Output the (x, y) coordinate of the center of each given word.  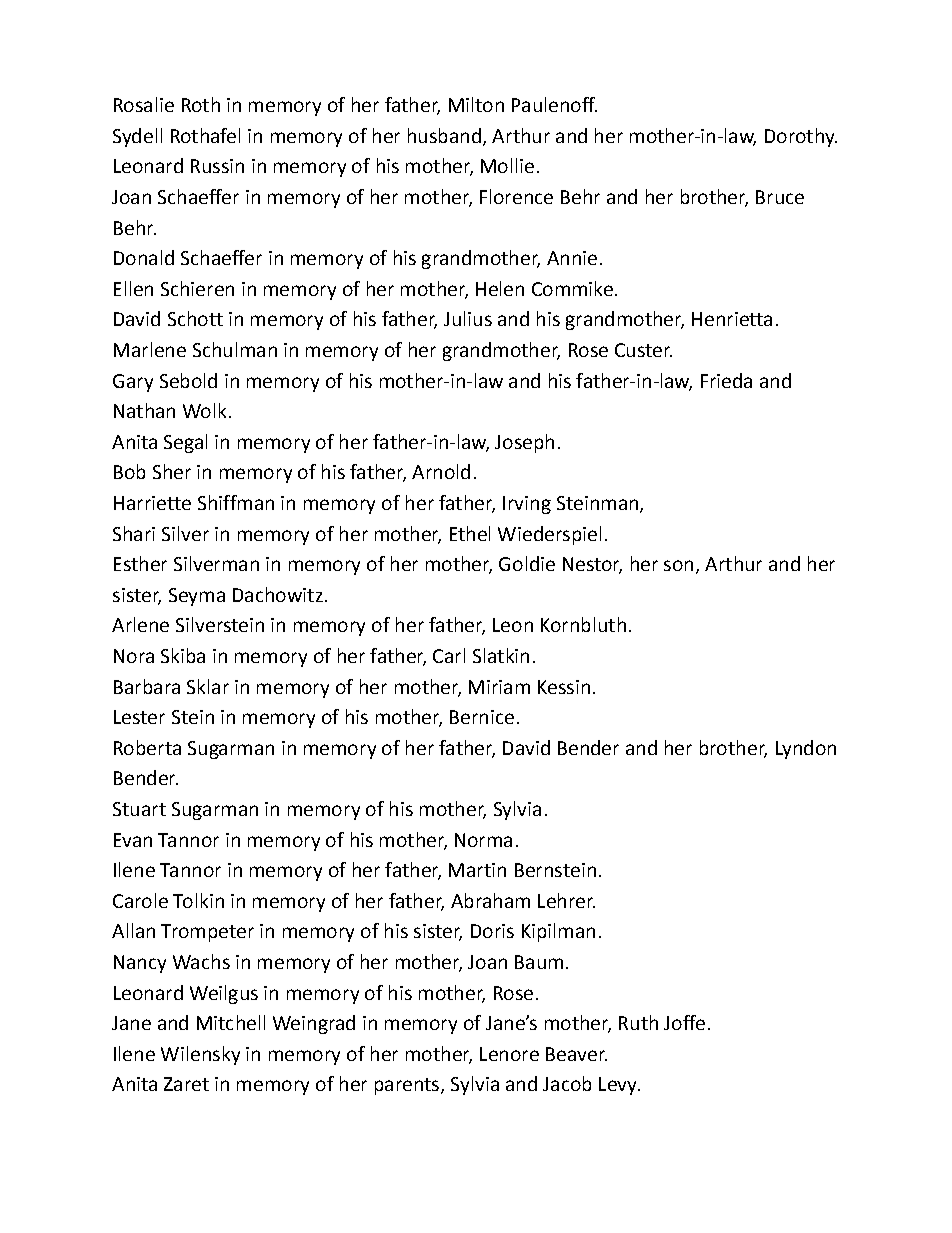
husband (444, 135)
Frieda (726, 380)
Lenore (509, 1054)
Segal (185, 443)
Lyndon (806, 749)
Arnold (441, 471)
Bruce (780, 197)
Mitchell (231, 1022)
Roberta (147, 747)
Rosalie (144, 104)
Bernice (482, 717)
